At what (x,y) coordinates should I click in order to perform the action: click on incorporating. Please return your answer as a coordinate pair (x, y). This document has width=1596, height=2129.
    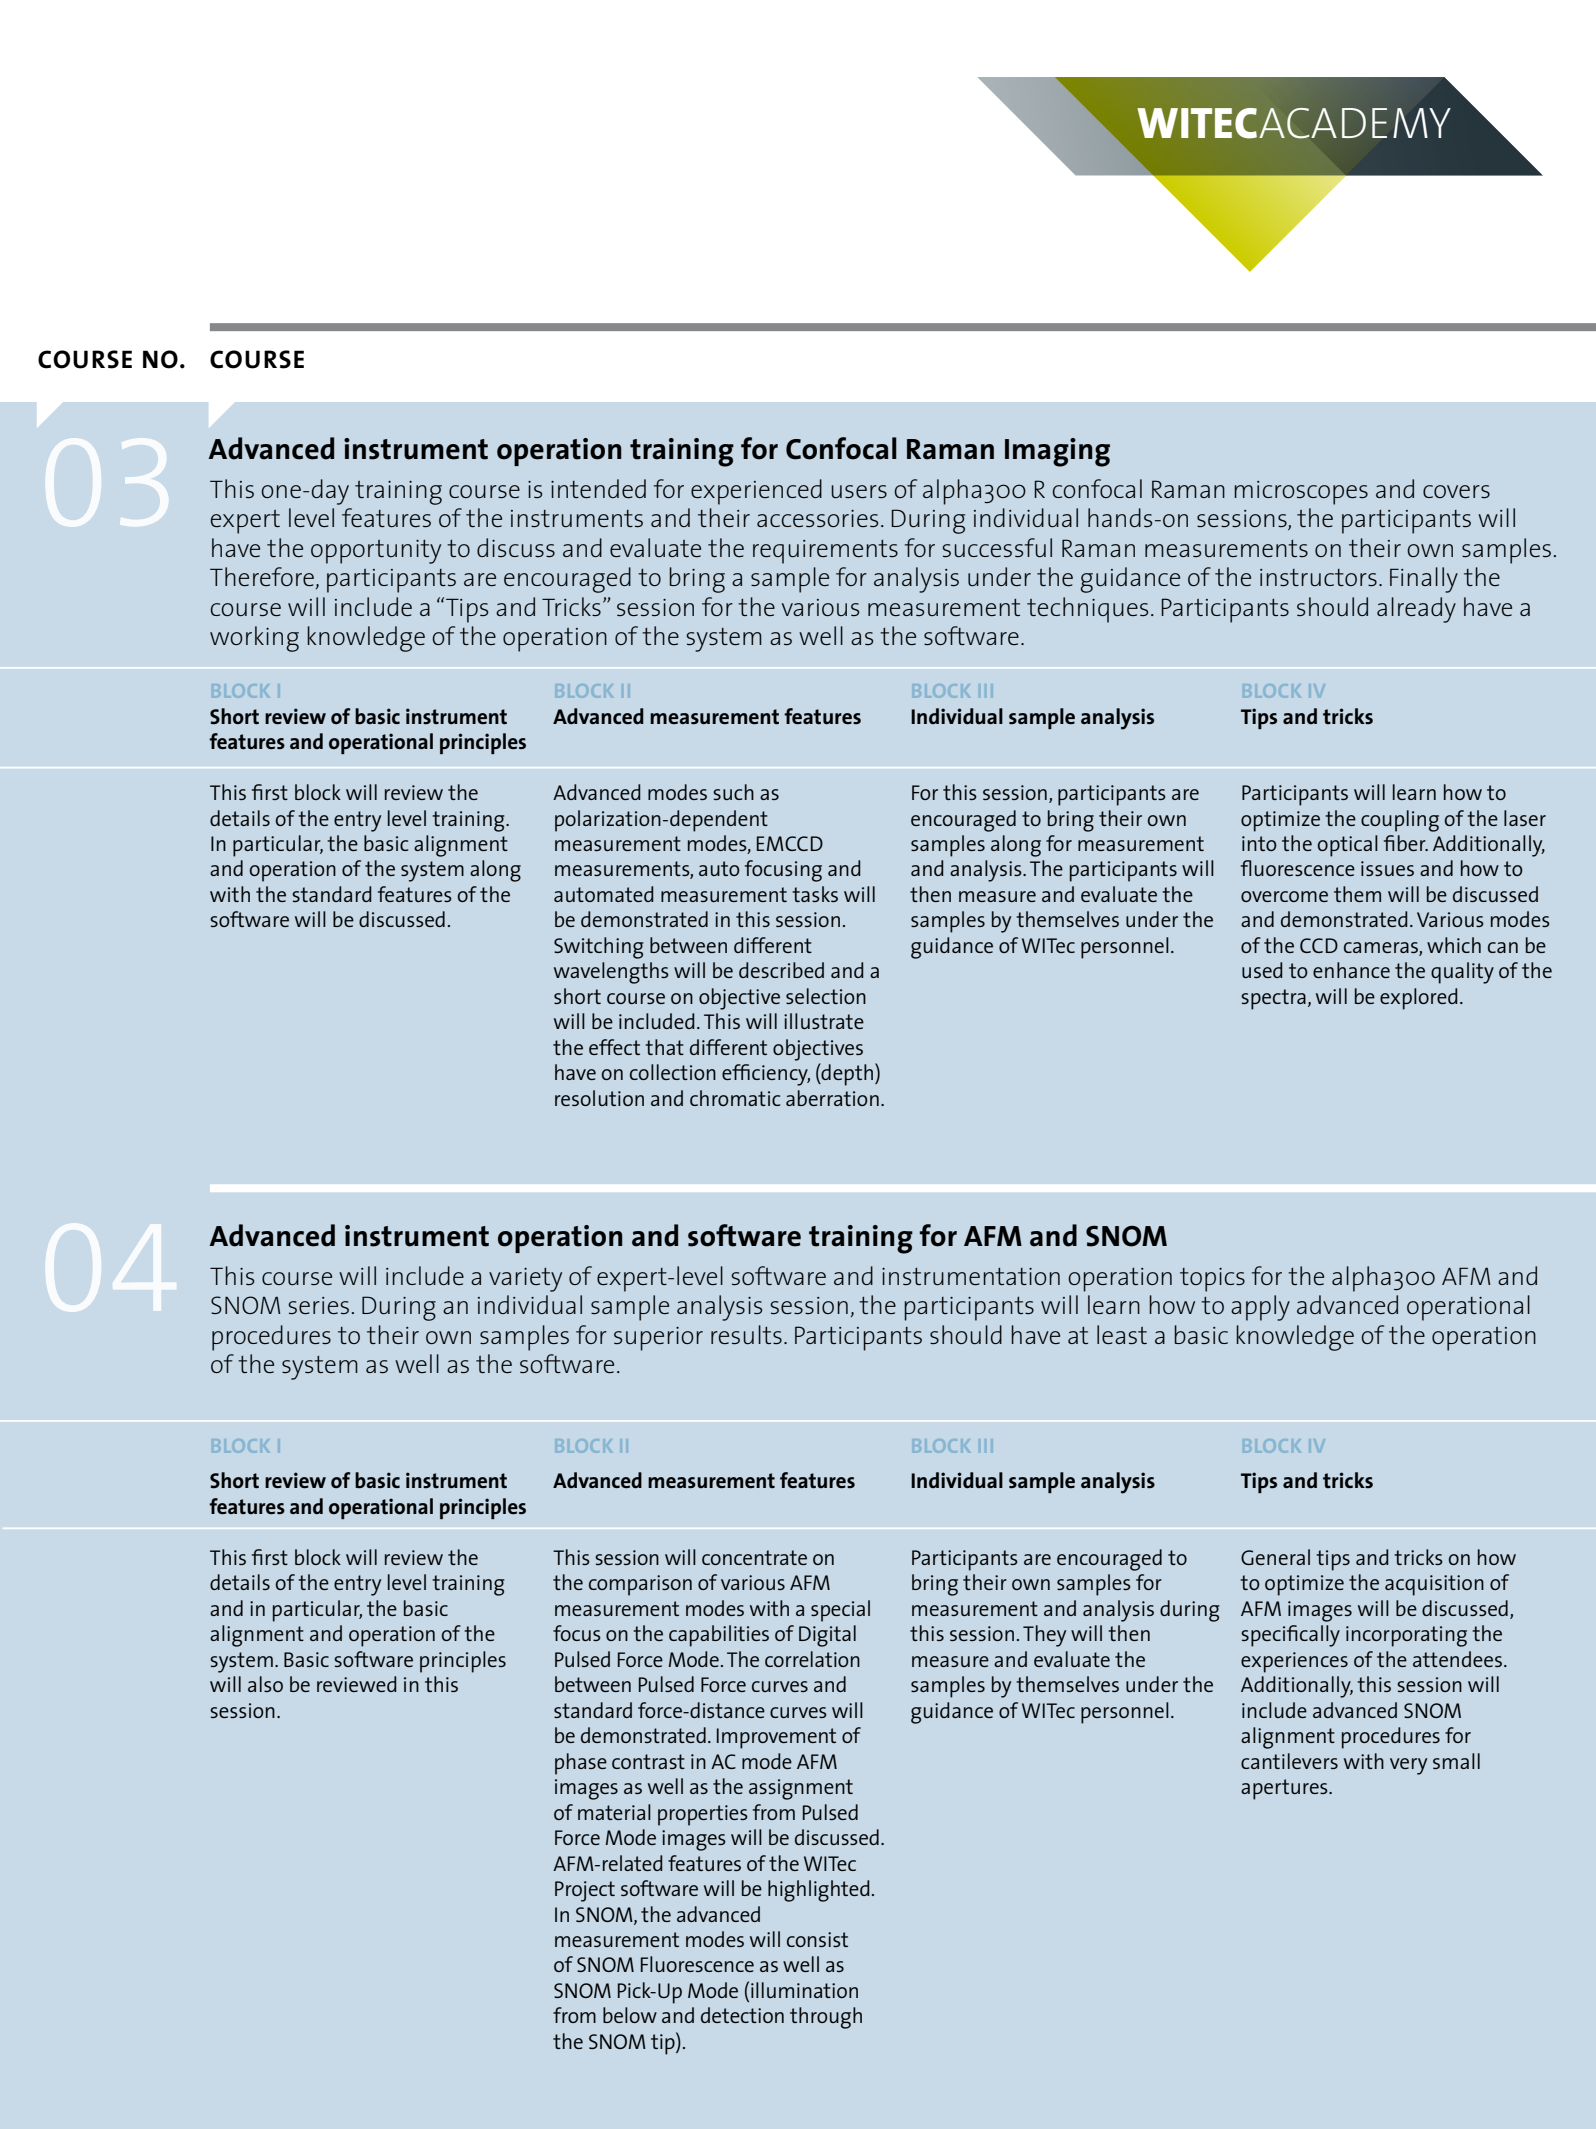
    Looking at the image, I should click on (1406, 1636).
